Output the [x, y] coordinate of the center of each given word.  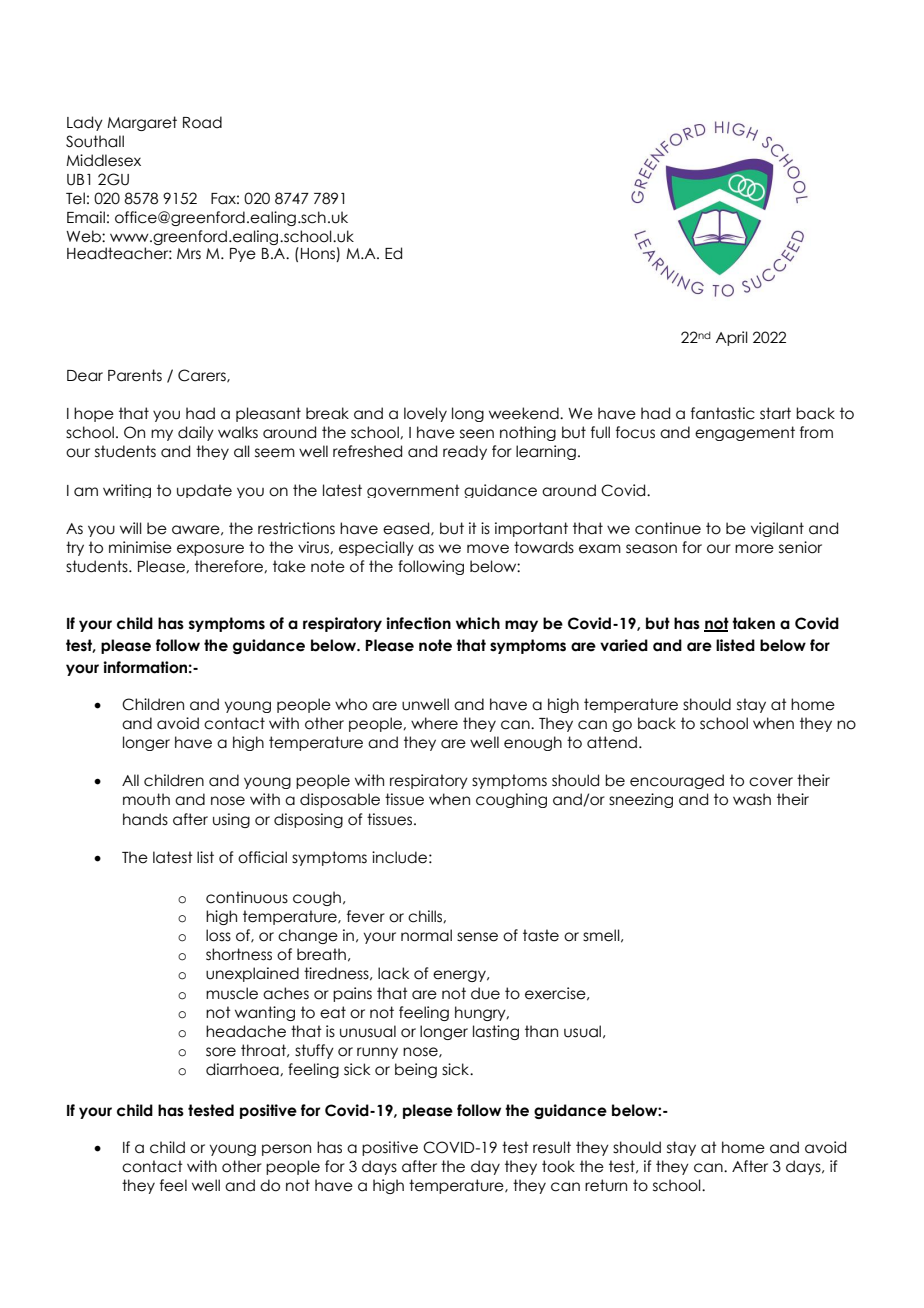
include [399, 857]
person [286, 1150]
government [413, 491]
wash [752, 799]
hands [145, 819]
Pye [243, 255]
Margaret [142, 123]
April [731, 338]
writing [127, 491]
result [552, 1147]
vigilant [777, 529]
